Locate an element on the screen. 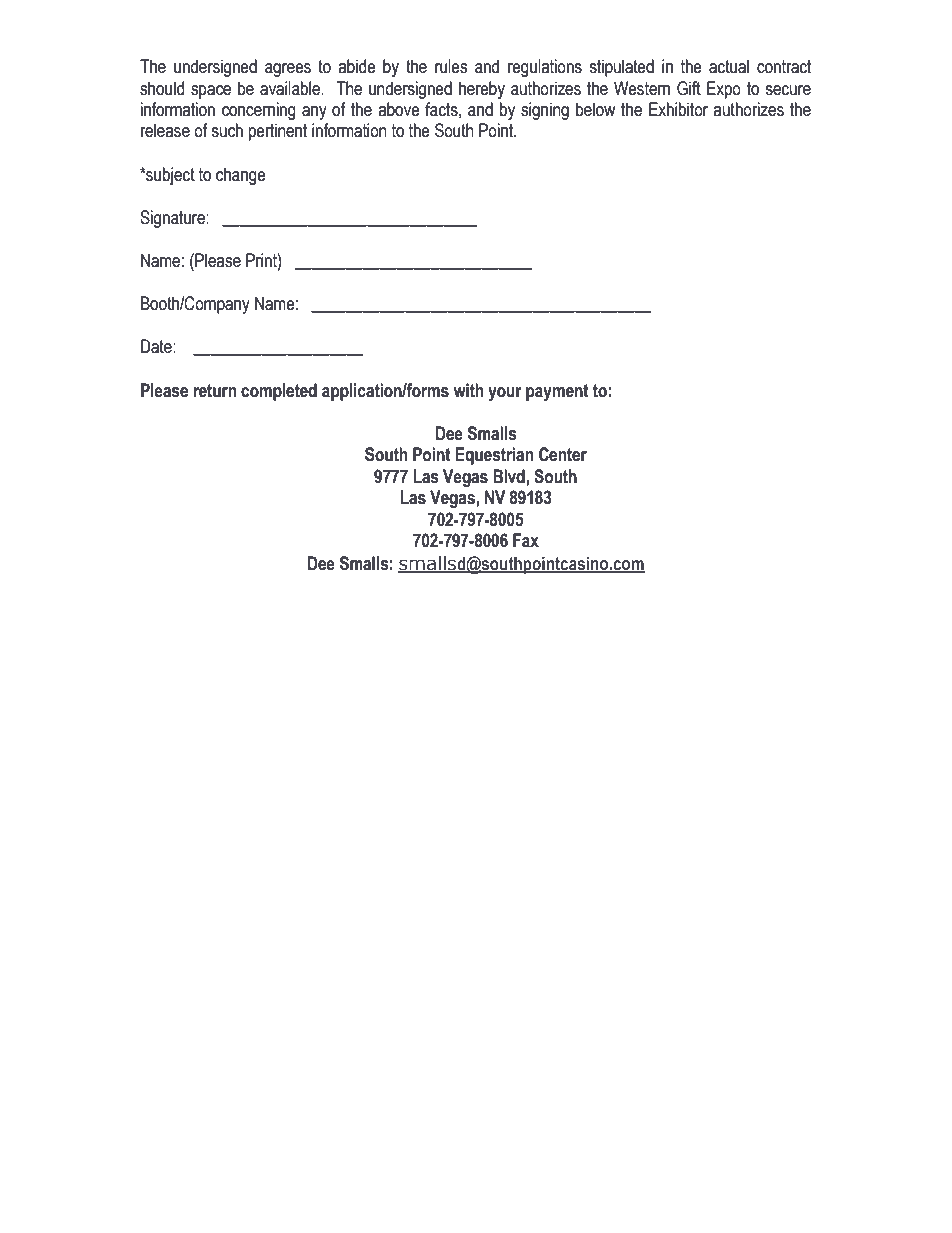  completed is located at coordinates (279, 392).
